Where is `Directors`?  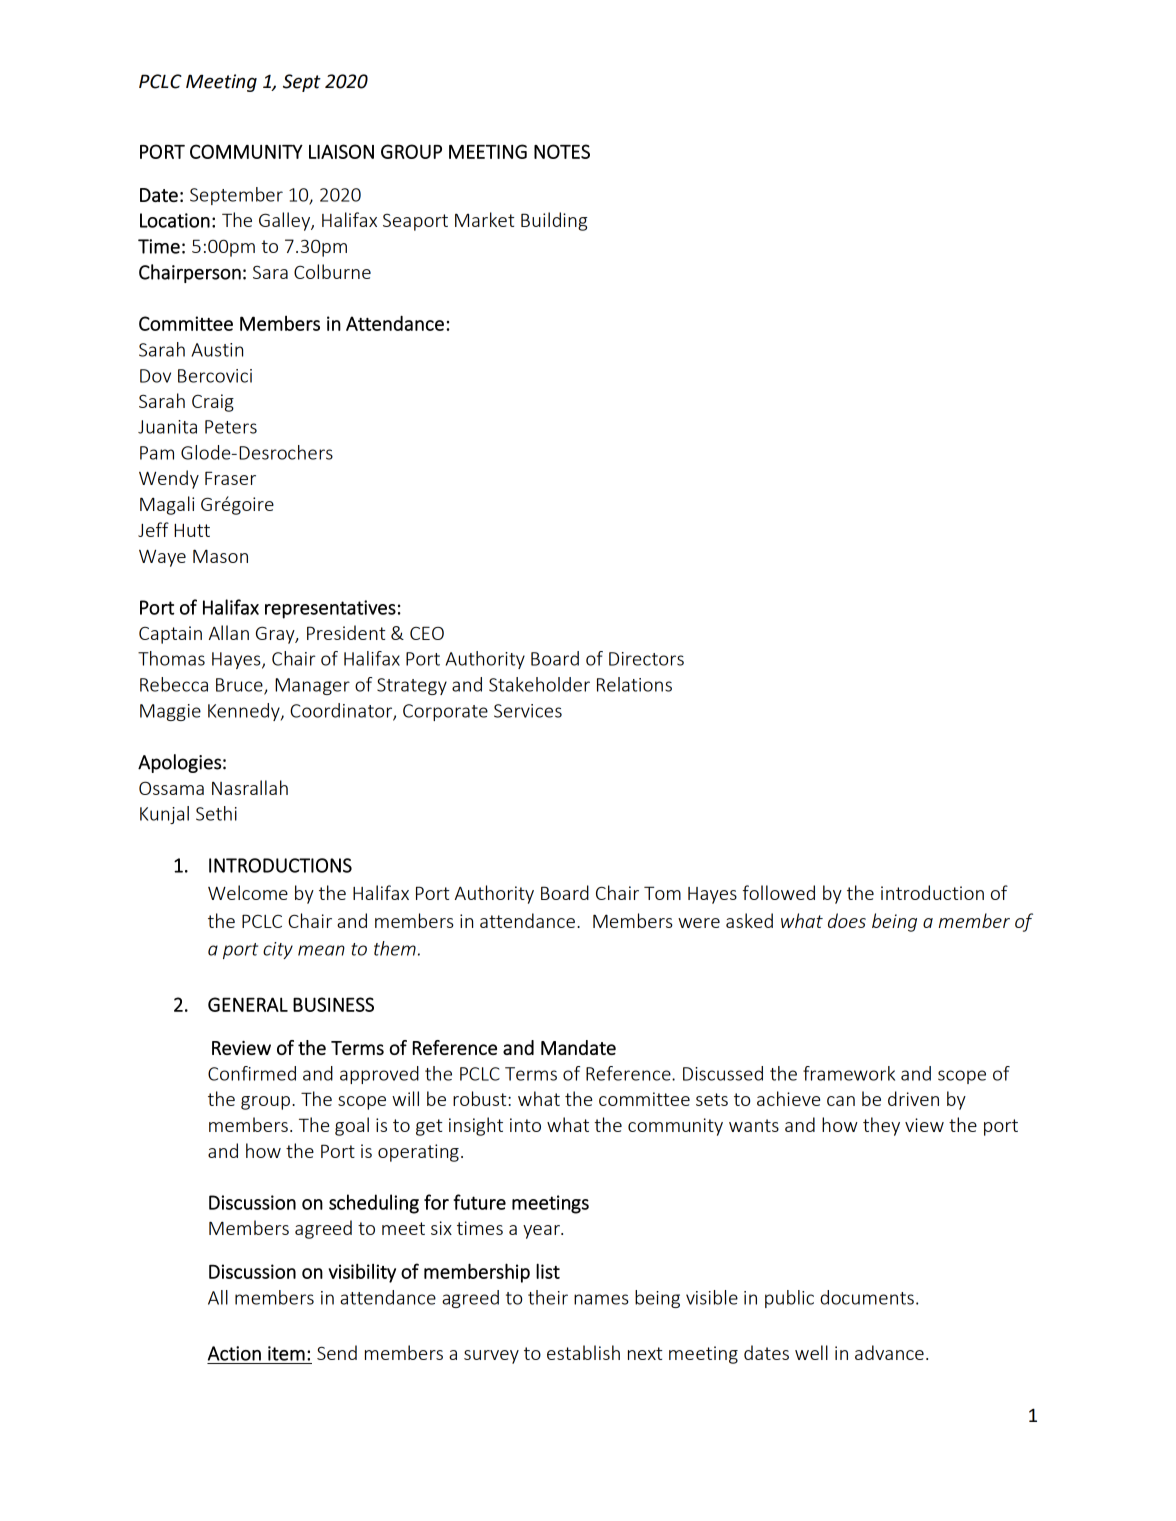
Directors is located at coordinates (646, 659).
